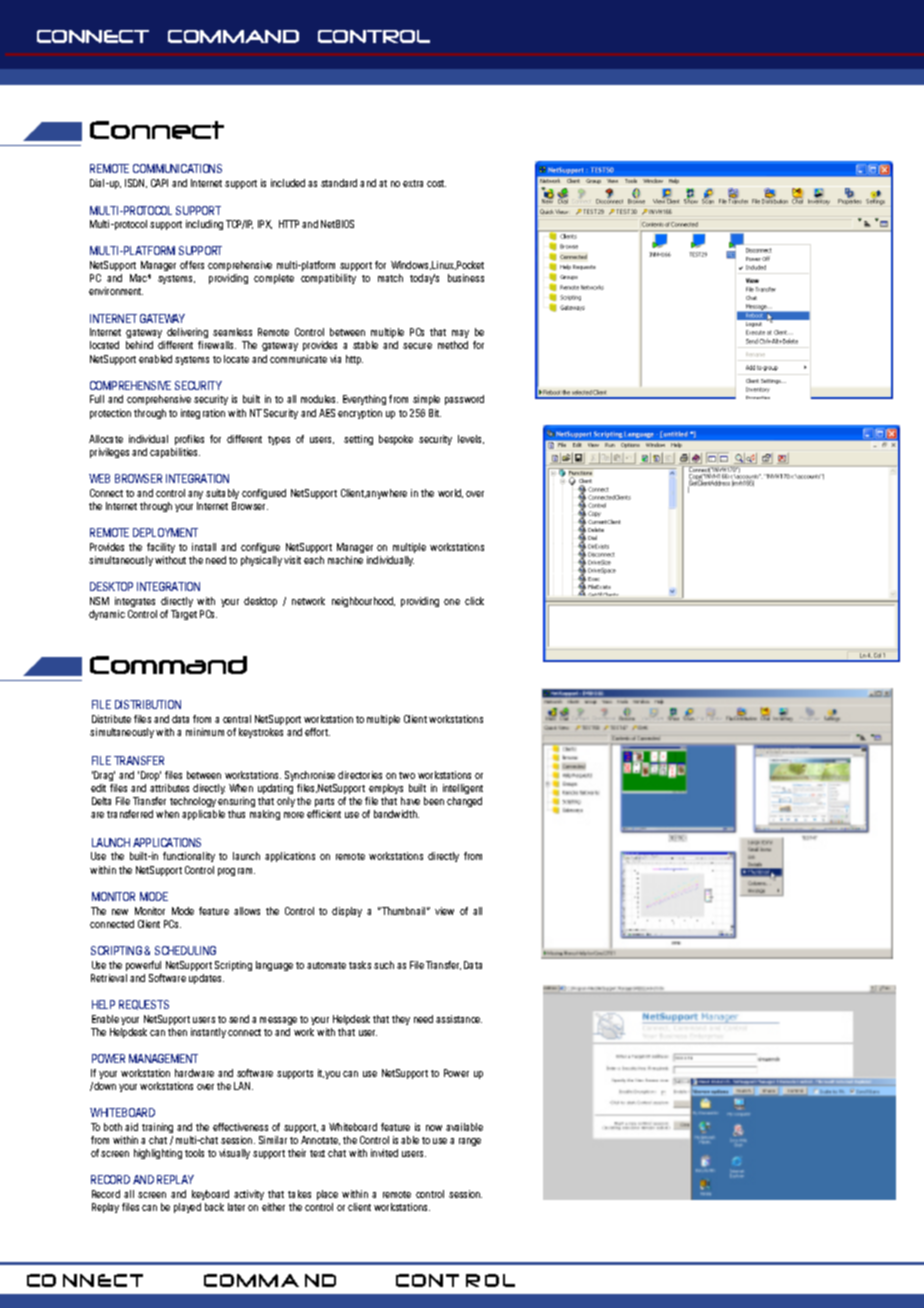 The width and height of the screenshot is (924, 1308). Describe the element at coordinates (292, 560) in the screenshot. I see `visit` at that location.
